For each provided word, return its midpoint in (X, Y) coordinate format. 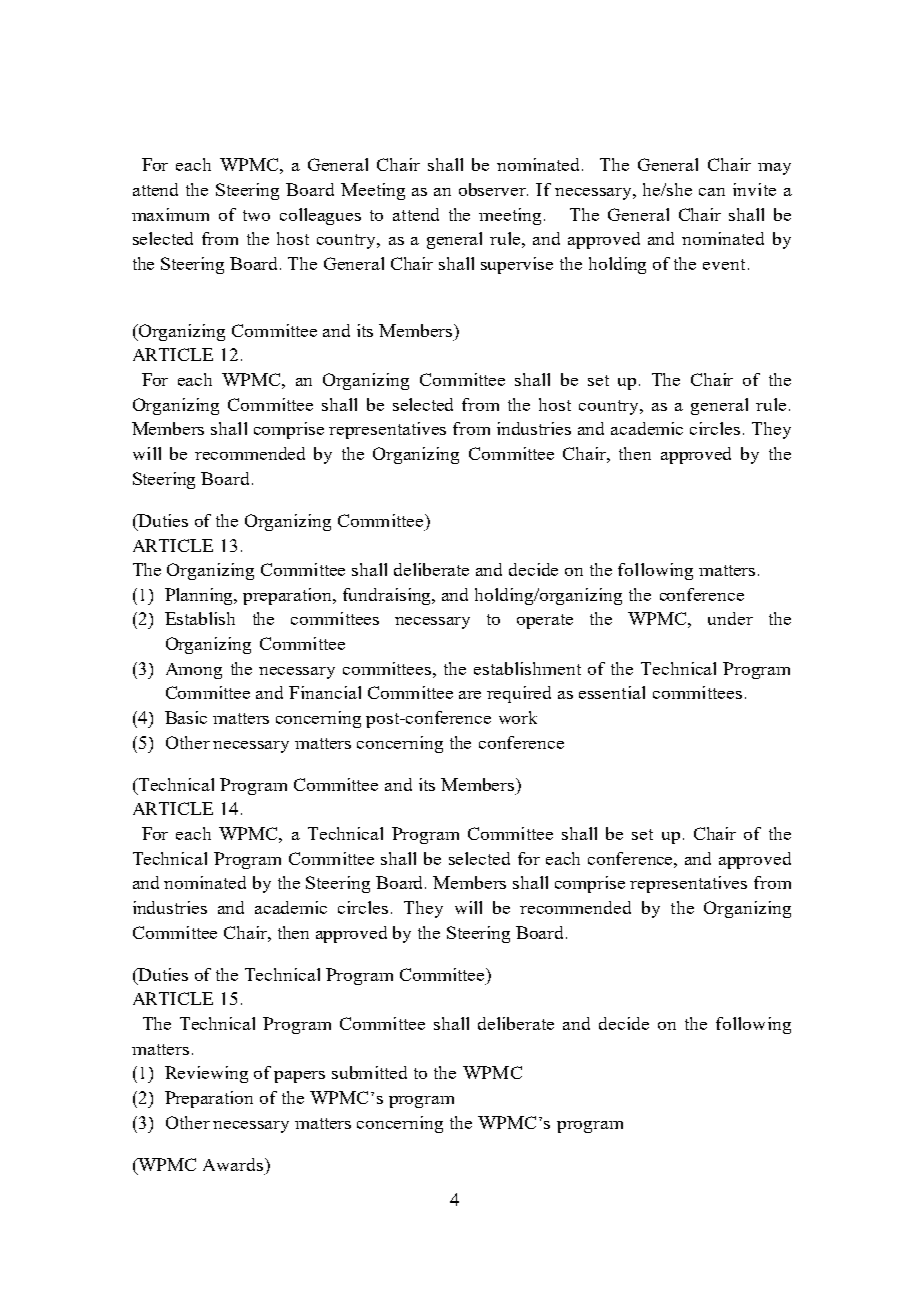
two (256, 215)
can (712, 192)
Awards (234, 1164)
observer (493, 189)
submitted (369, 1072)
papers (299, 1077)
